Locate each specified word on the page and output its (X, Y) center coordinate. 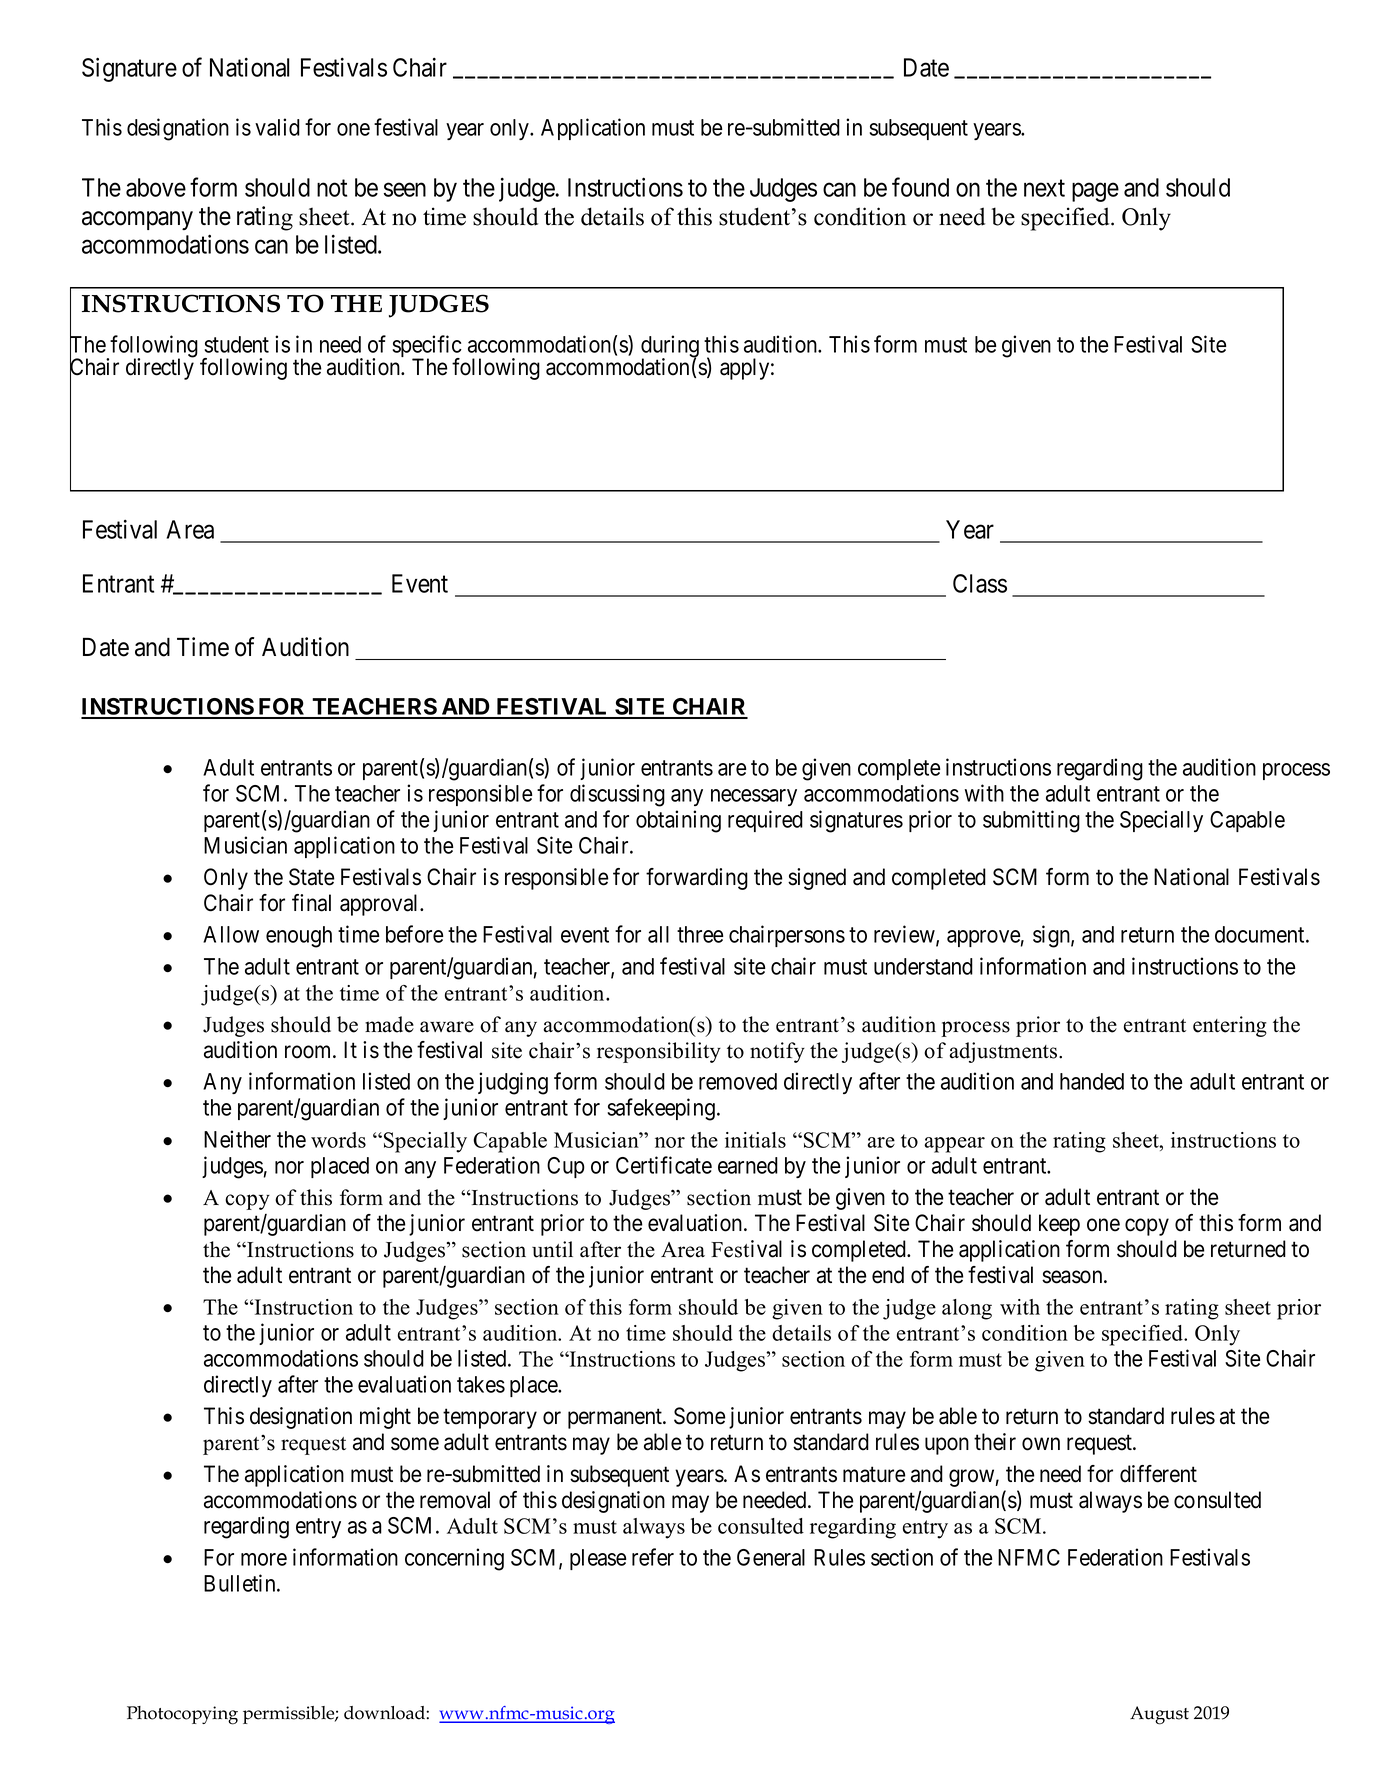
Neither (237, 1139)
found (920, 187)
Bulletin (241, 1583)
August (1159, 1715)
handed (1092, 1081)
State (312, 877)
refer (653, 1557)
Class (980, 583)
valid (277, 127)
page (1095, 192)
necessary (754, 797)
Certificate (664, 1165)
